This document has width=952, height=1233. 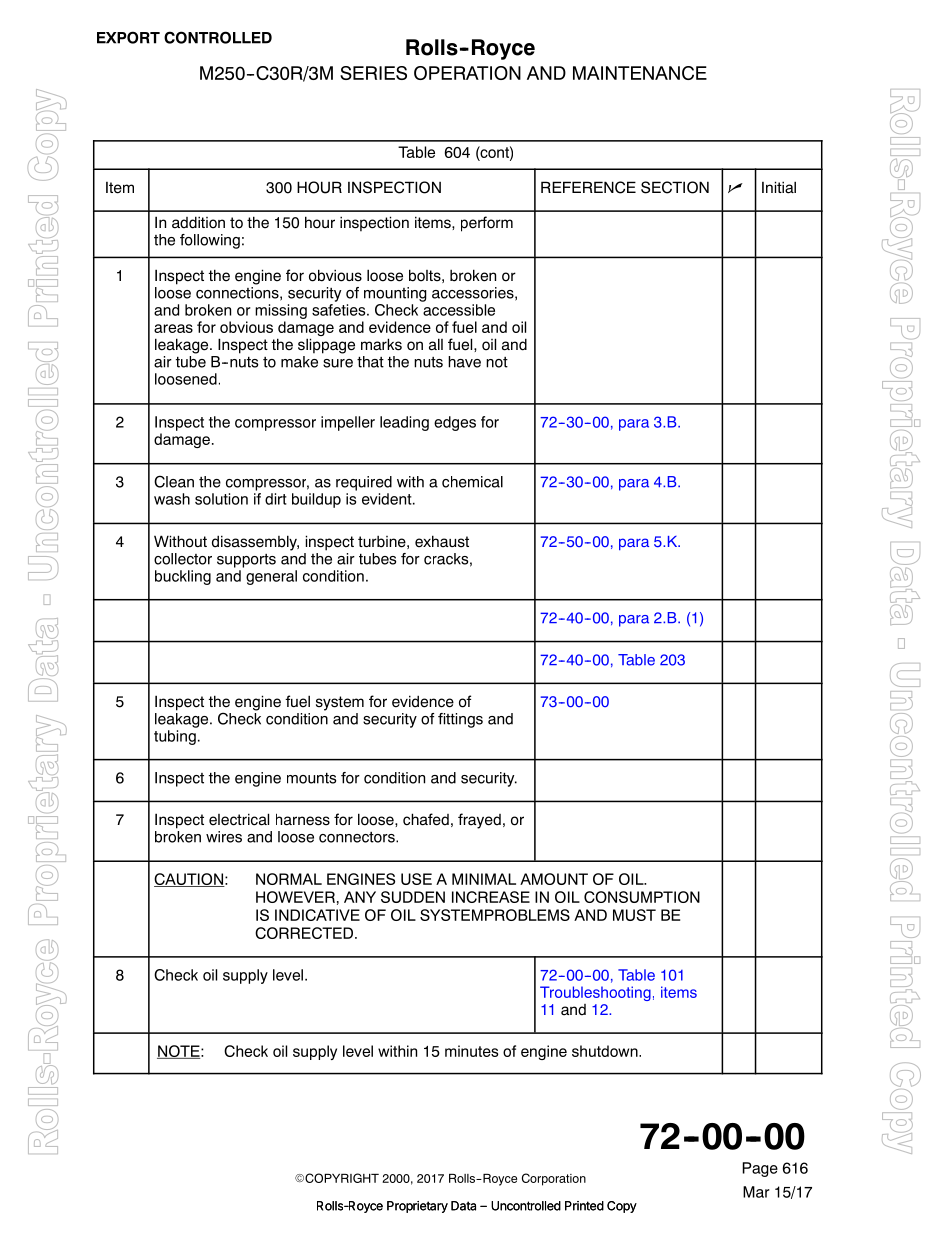 What do you see at coordinates (606, 1051) in the document?
I see `shutdown` at bounding box center [606, 1051].
